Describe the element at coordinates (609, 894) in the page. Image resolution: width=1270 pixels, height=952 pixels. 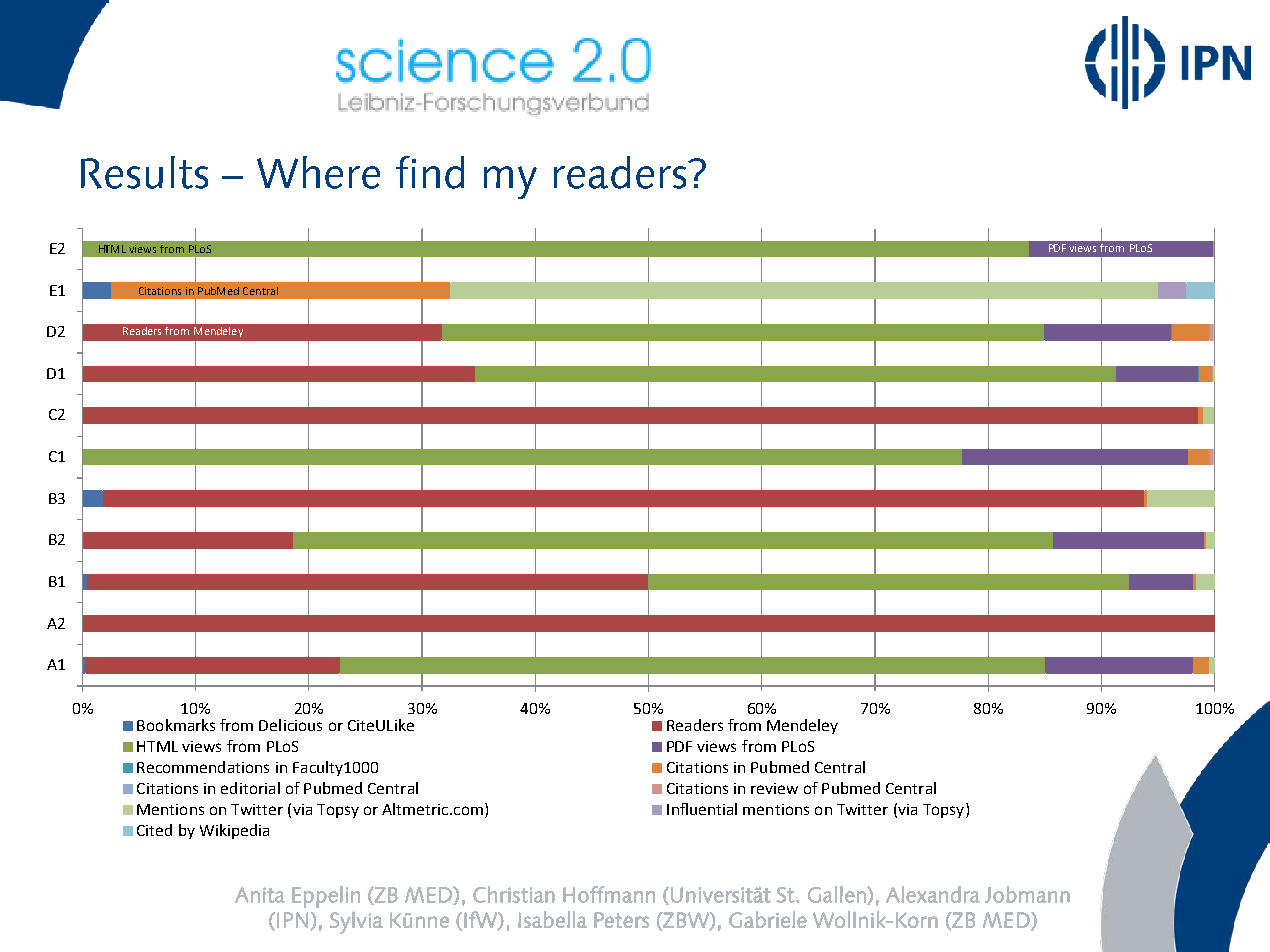
I see `Hoffmann` at that location.
